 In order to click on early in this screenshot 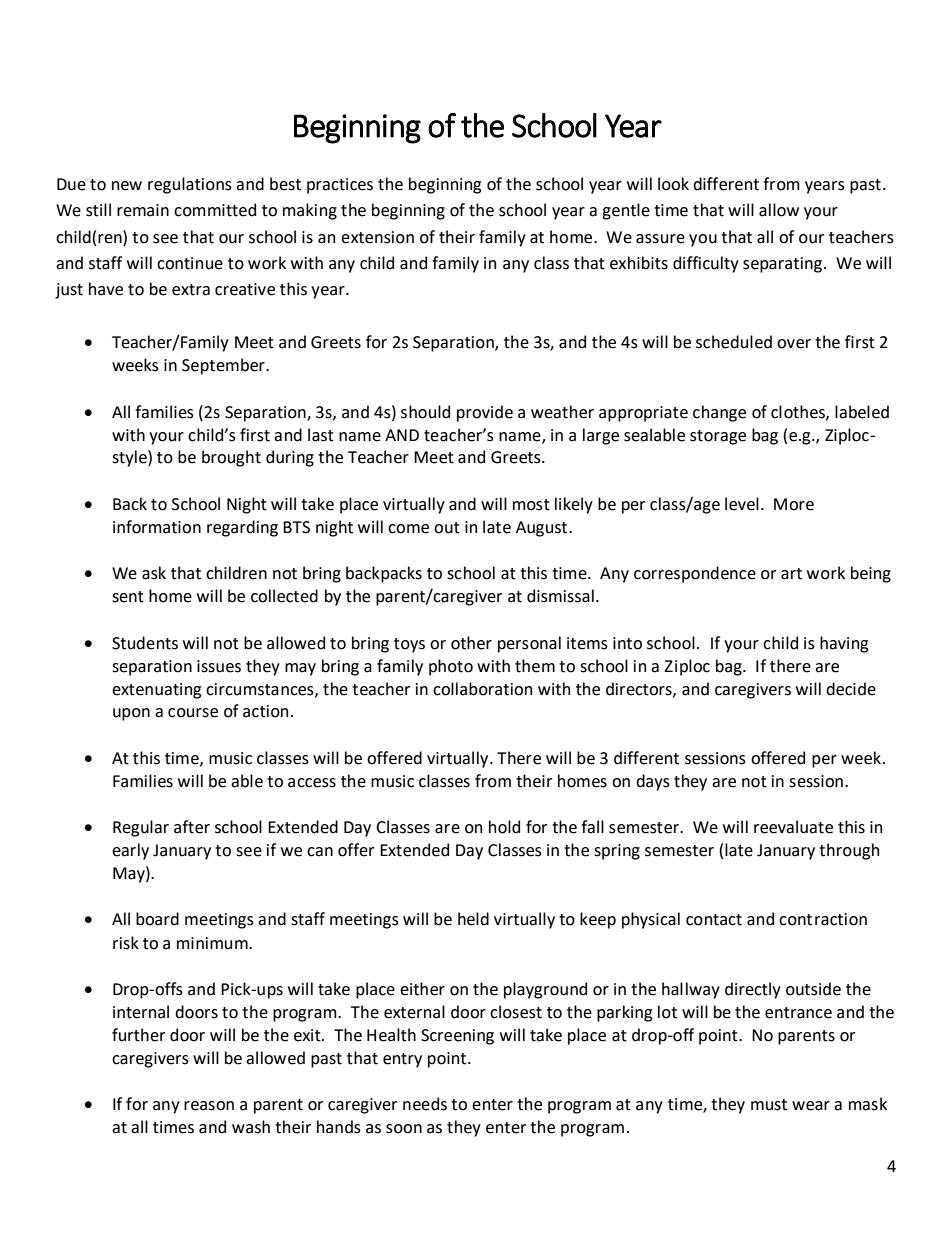, I will do `click(130, 851)`.
